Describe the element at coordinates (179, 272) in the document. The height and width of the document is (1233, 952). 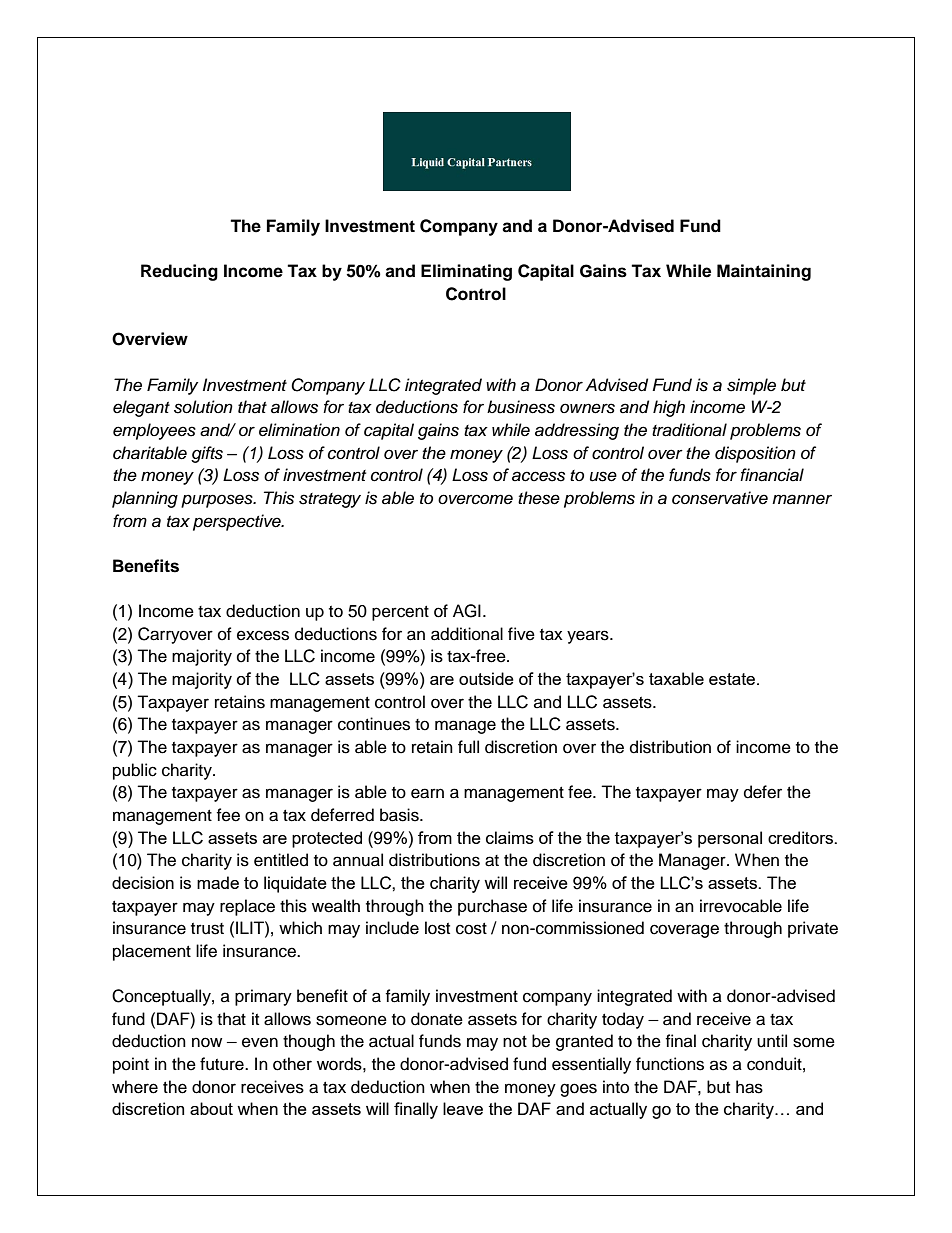
I see `Reducing` at that location.
